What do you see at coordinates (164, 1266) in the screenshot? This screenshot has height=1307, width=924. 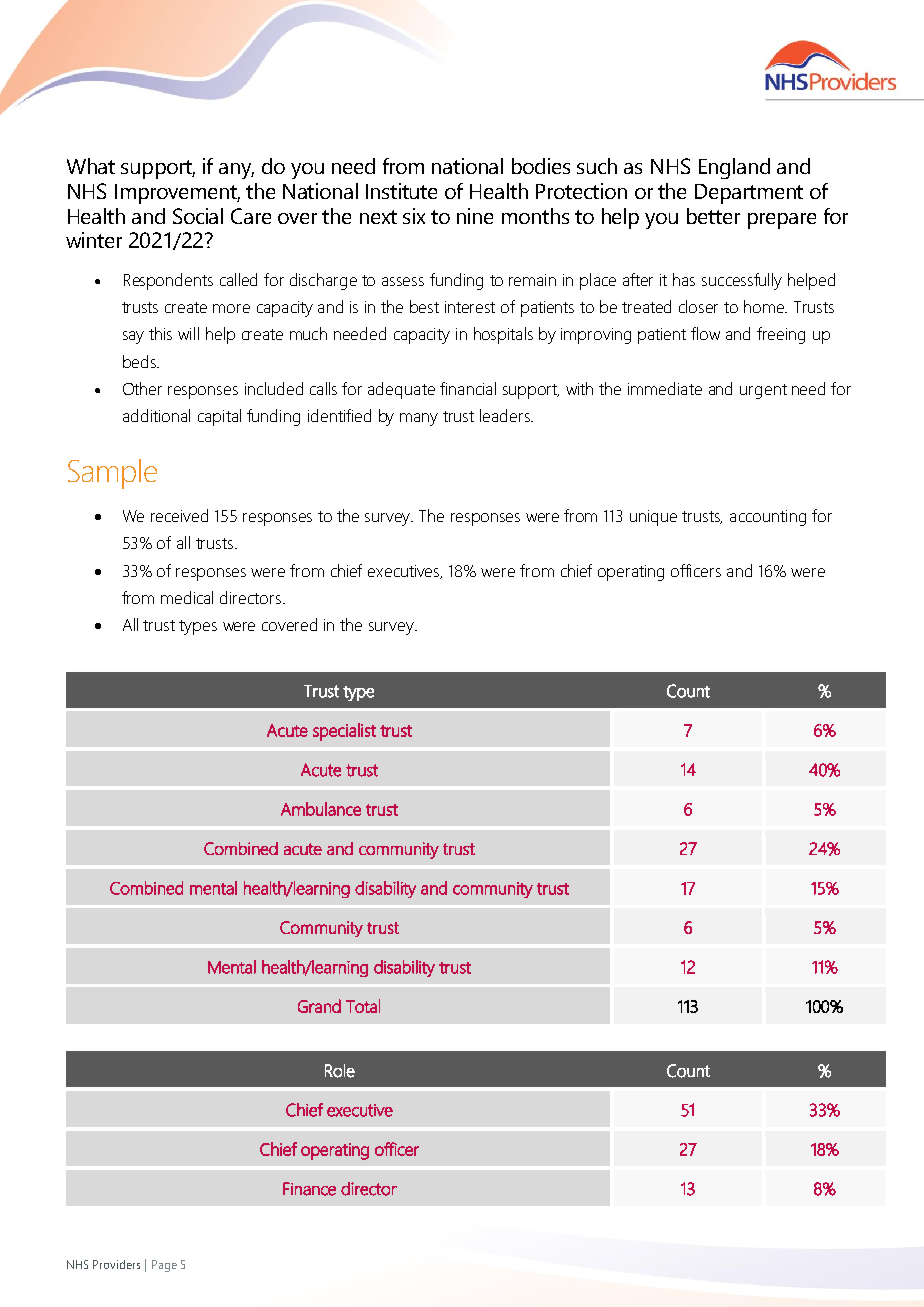 I see `Page` at bounding box center [164, 1266].
